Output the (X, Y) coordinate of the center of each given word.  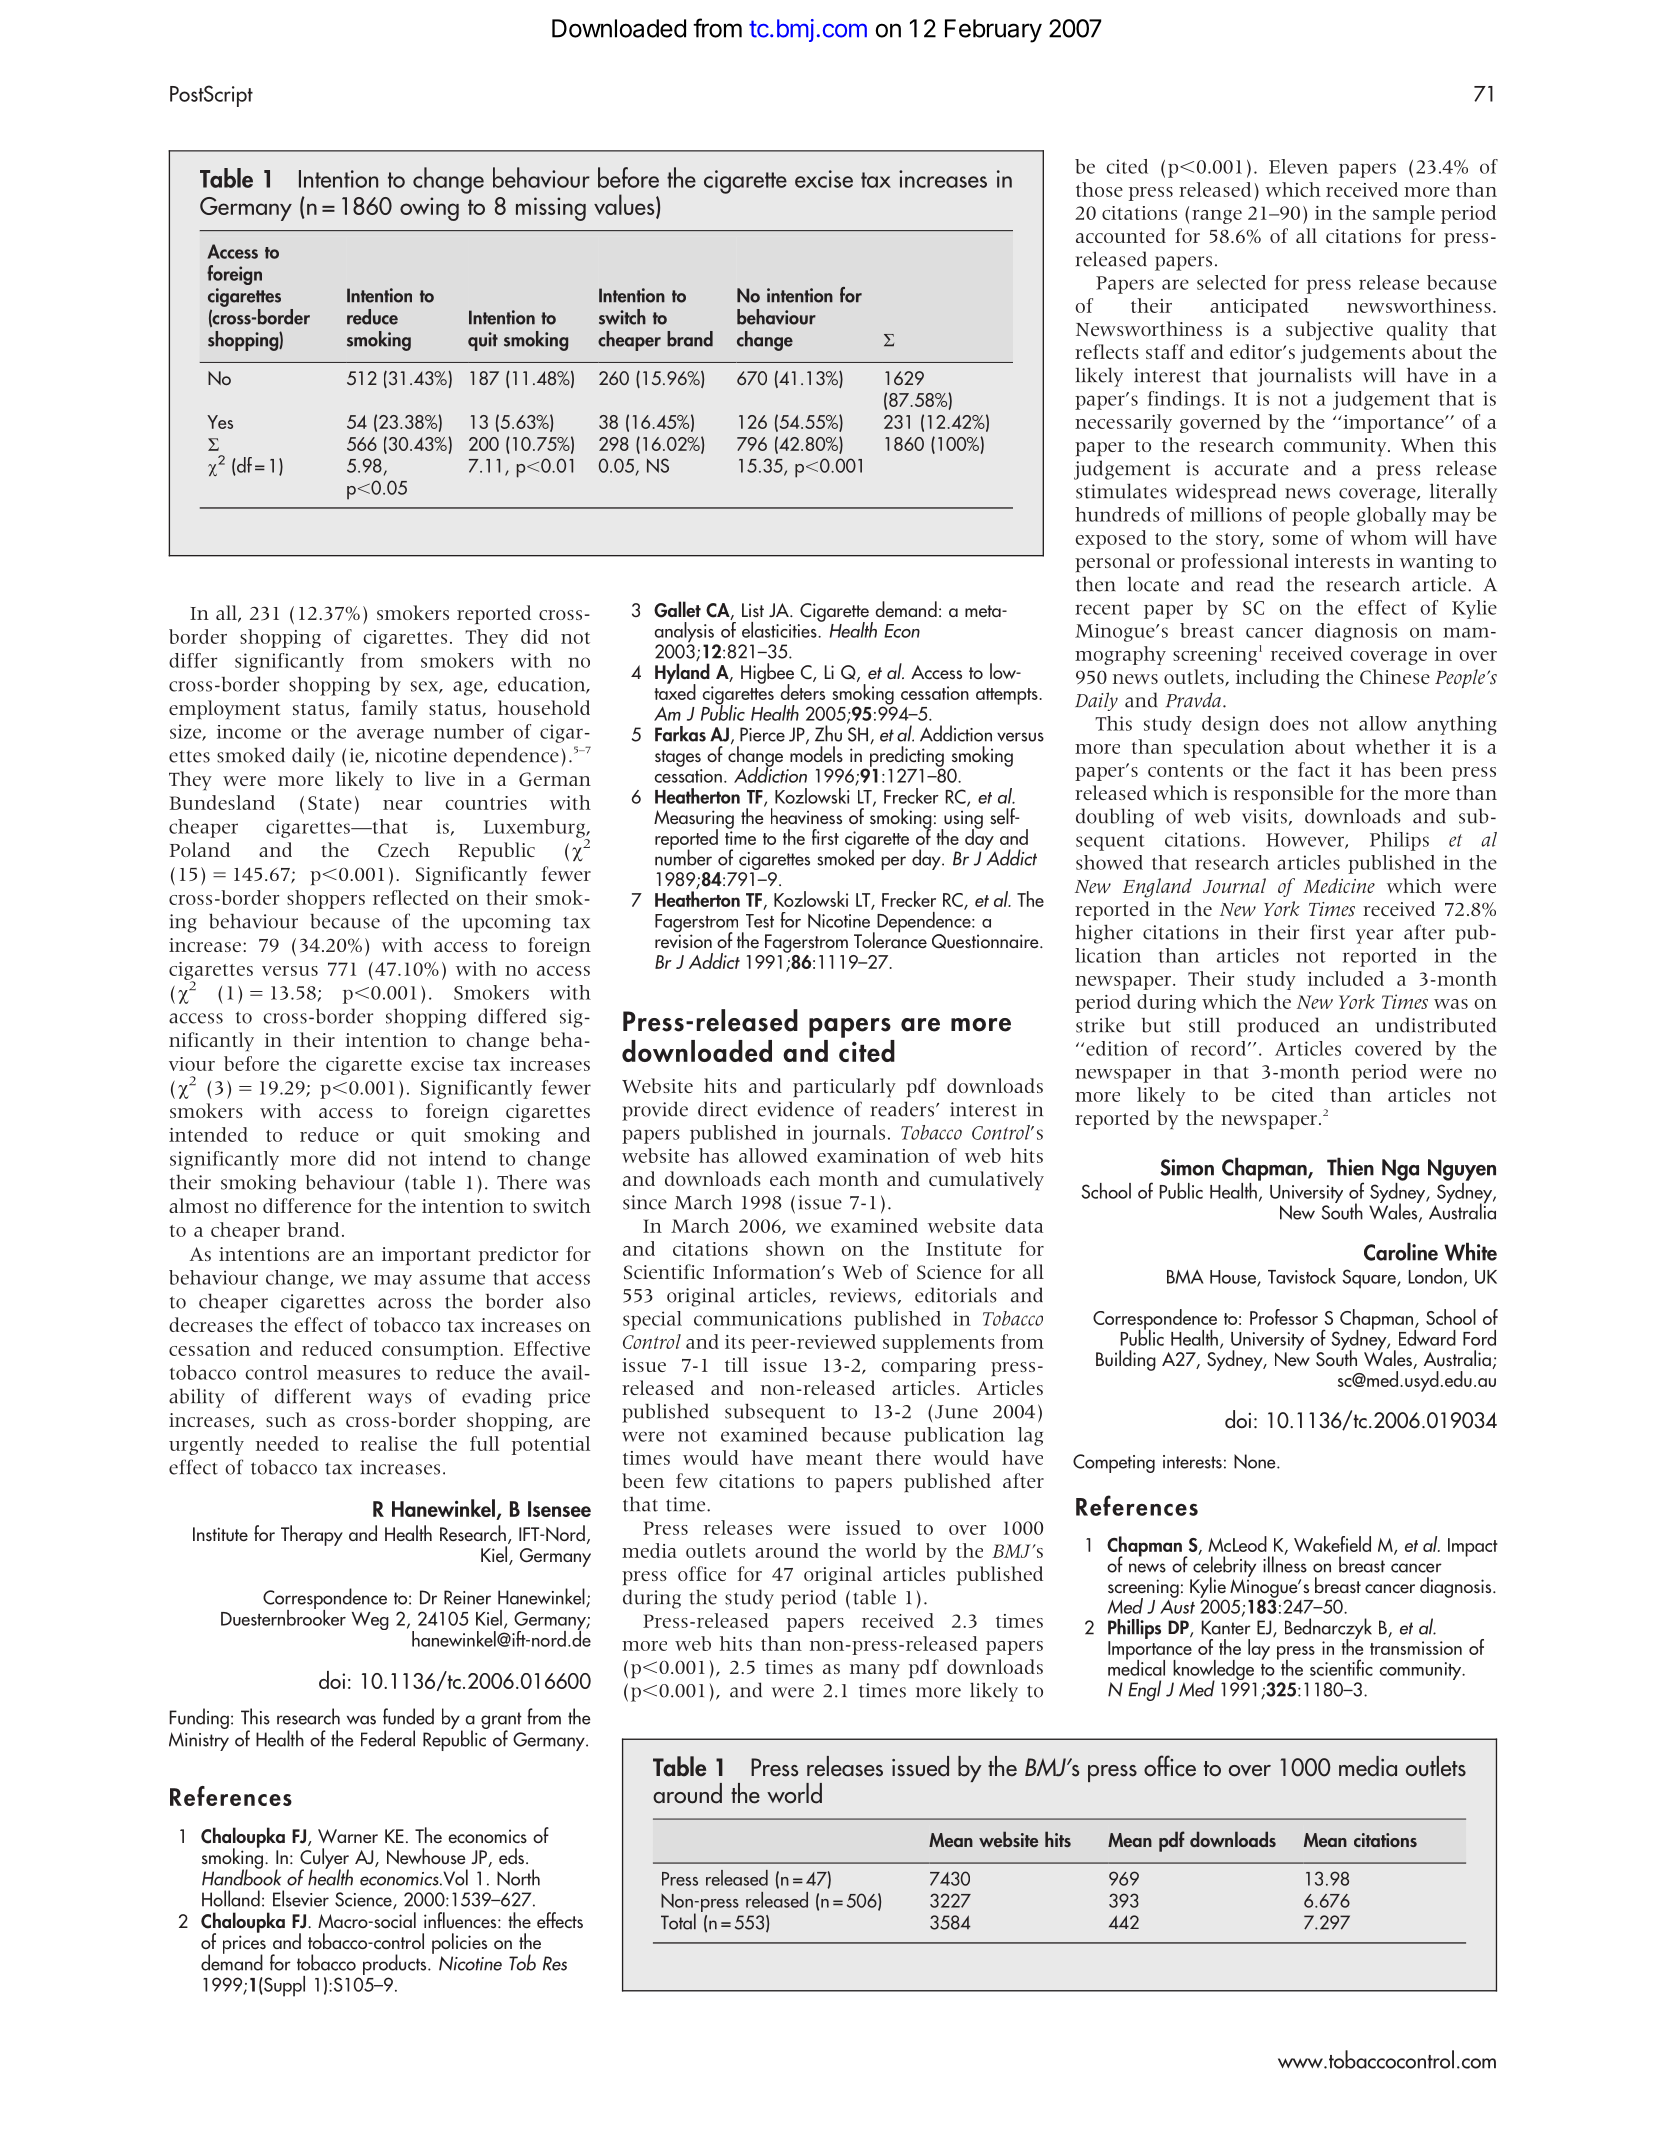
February (993, 31)
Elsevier (301, 1898)
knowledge (1214, 1671)
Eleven (1298, 166)
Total (678, 1921)
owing (429, 209)
